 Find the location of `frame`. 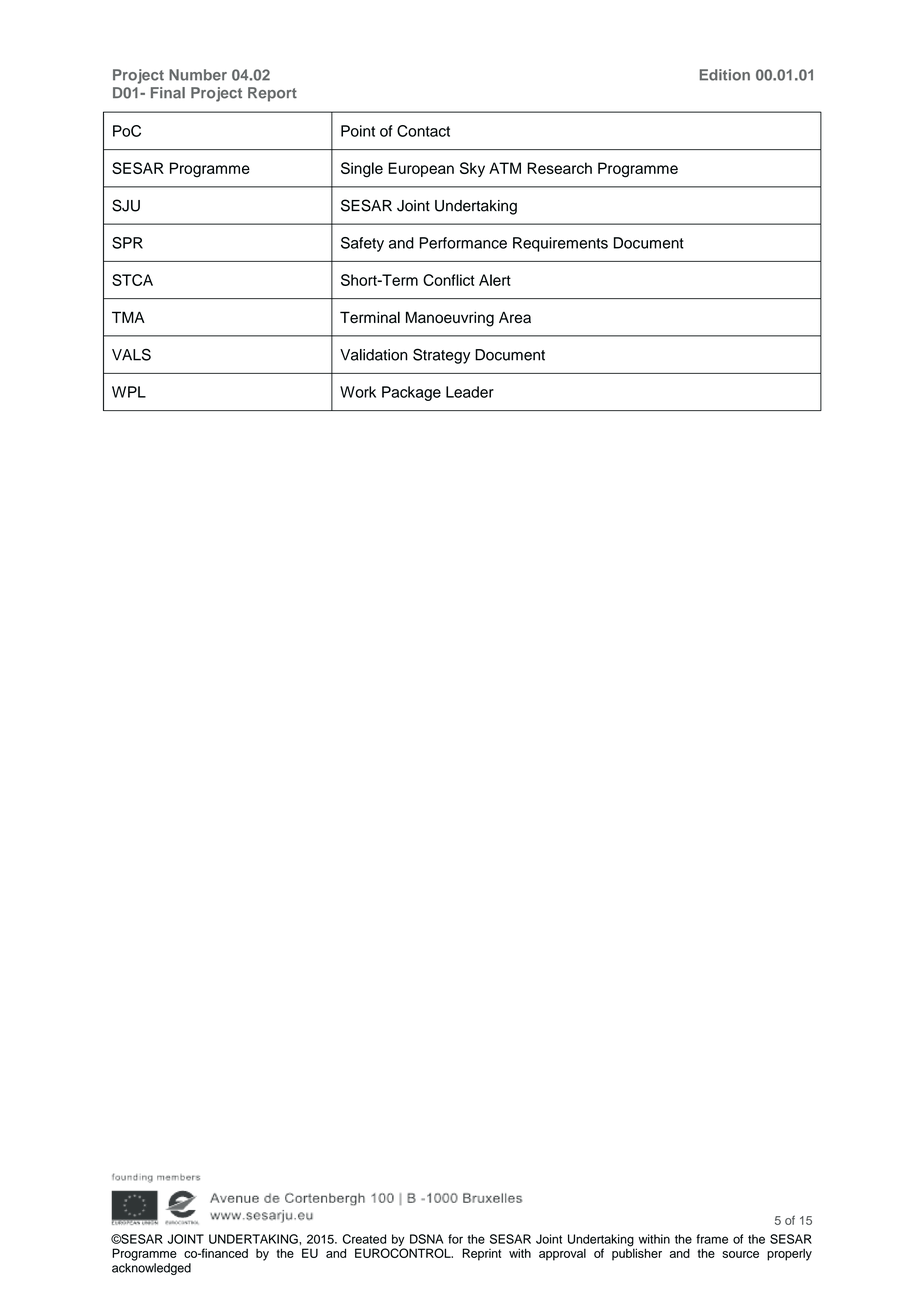

frame is located at coordinates (712, 1239).
